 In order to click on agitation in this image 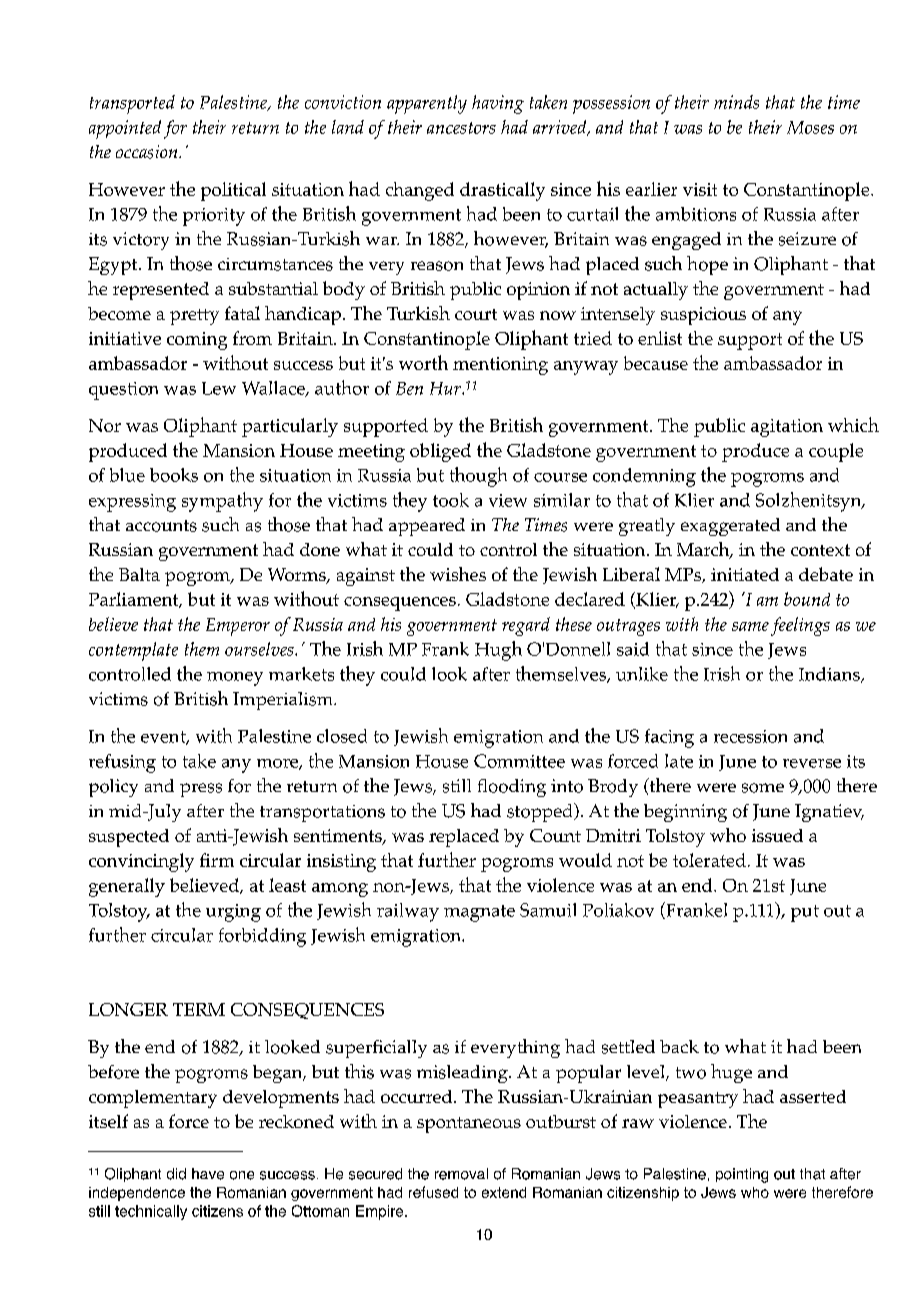, I will do `click(787, 428)`.
